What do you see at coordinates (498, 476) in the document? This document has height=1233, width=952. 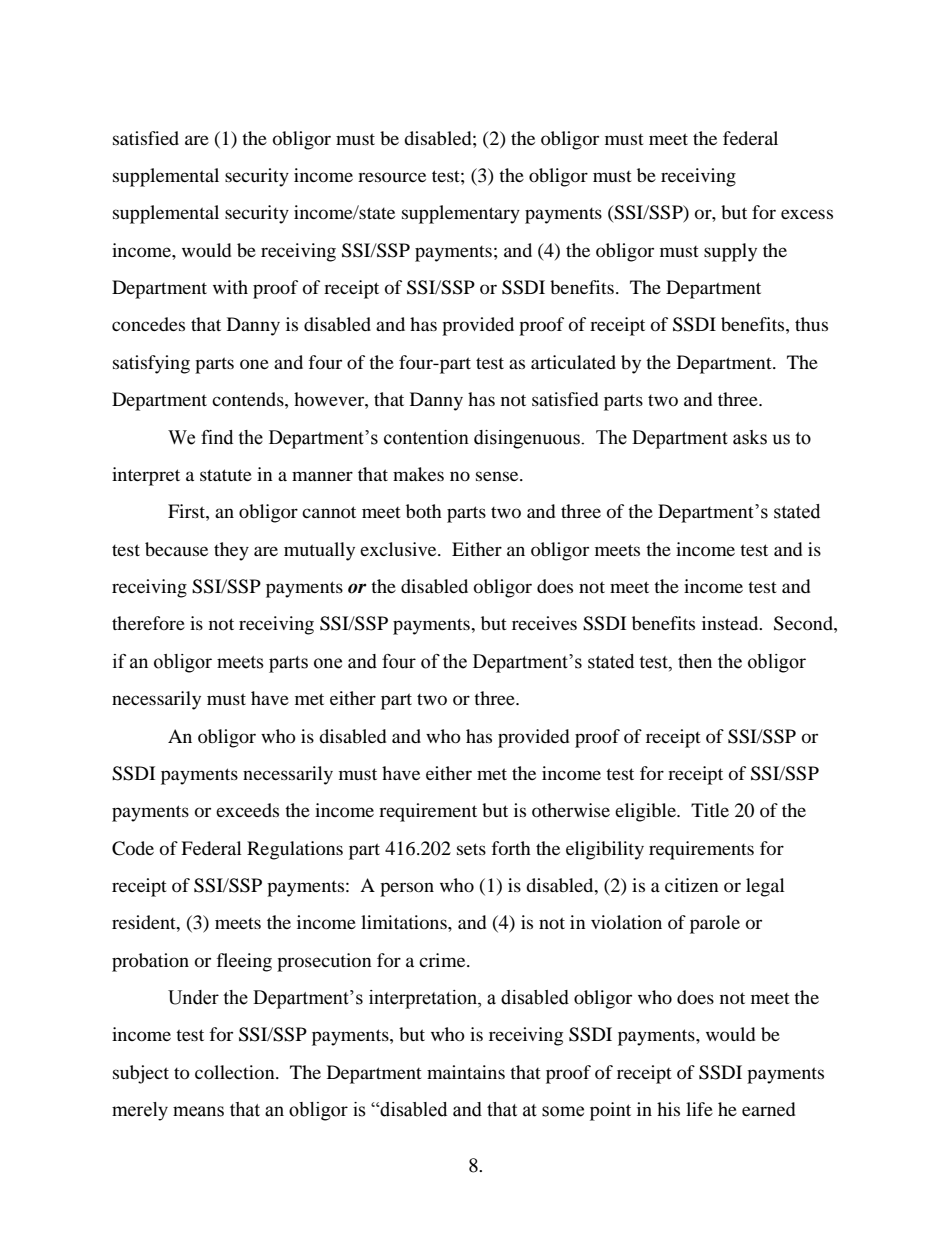 I see `sense` at bounding box center [498, 476].
